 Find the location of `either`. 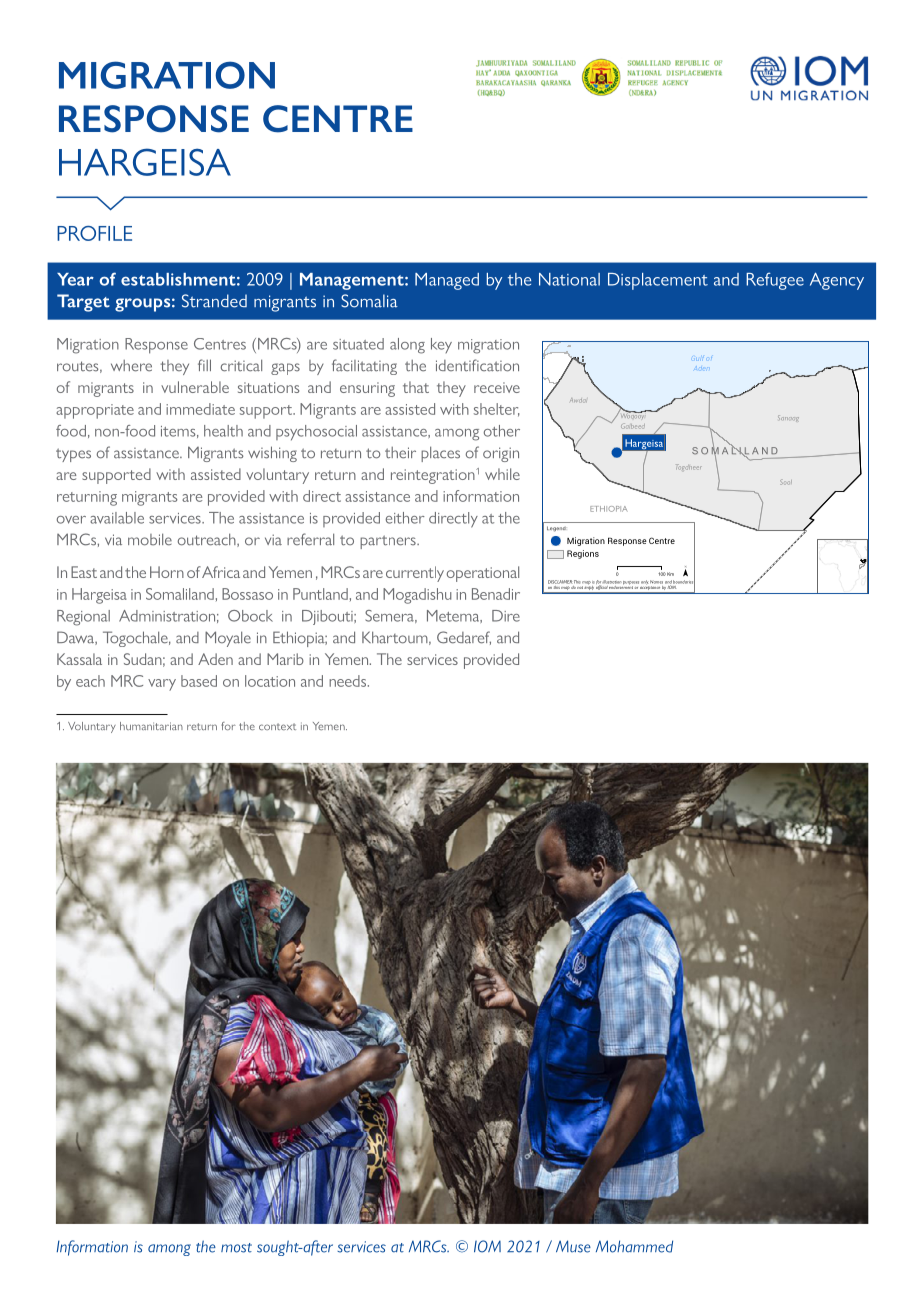

either is located at coordinates (405, 518).
